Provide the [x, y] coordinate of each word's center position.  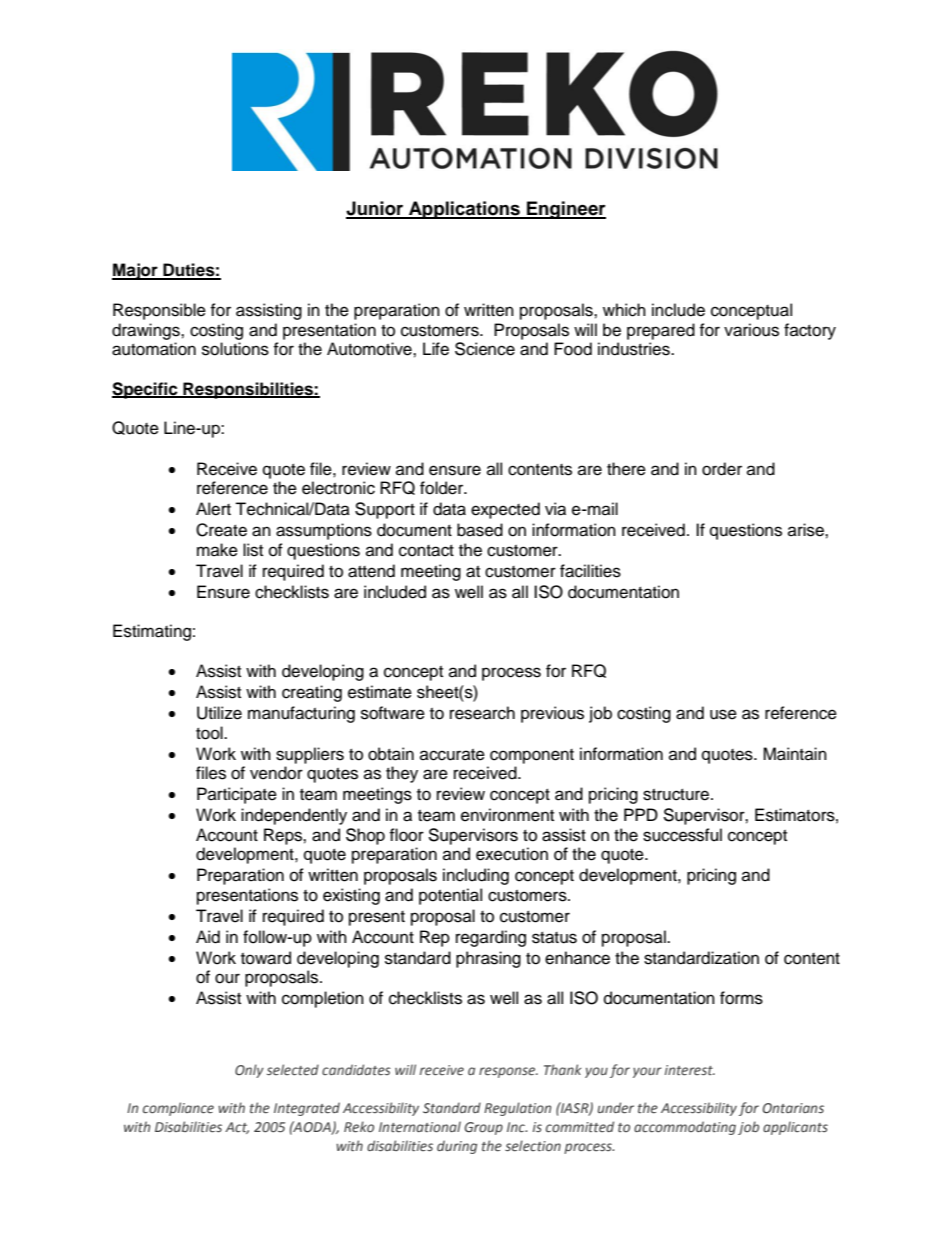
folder [443, 488]
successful [682, 835]
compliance [178, 1109]
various [751, 330]
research [482, 713]
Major [136, 271]
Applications [464, 210]
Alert [213, 509]
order [722, 469]
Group [483, 1128]
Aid [208, 937]
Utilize [219, 713]
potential [450, 896]
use [723, 714]
